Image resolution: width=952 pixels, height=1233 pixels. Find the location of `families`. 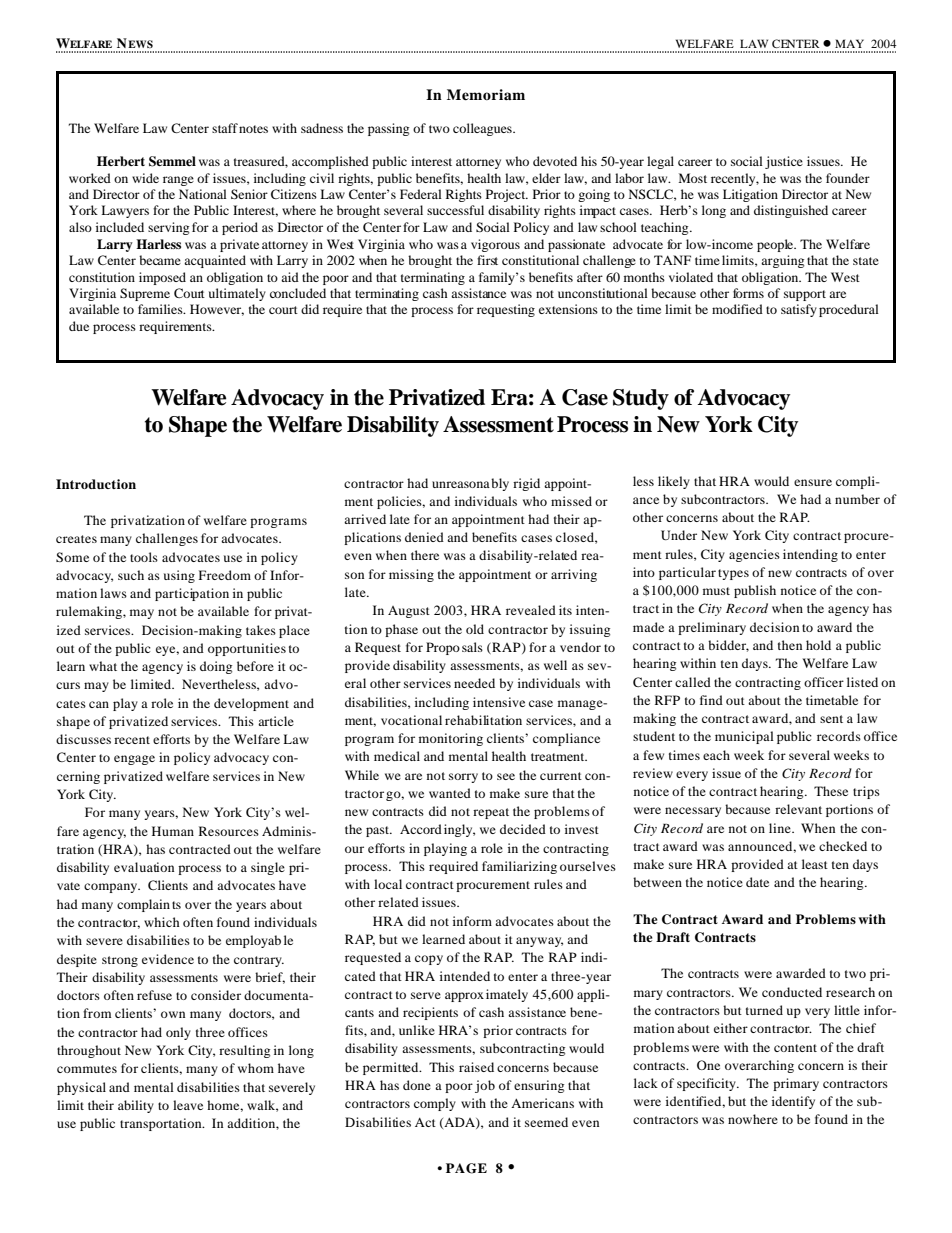

families is located at coordinates (161, 309).
